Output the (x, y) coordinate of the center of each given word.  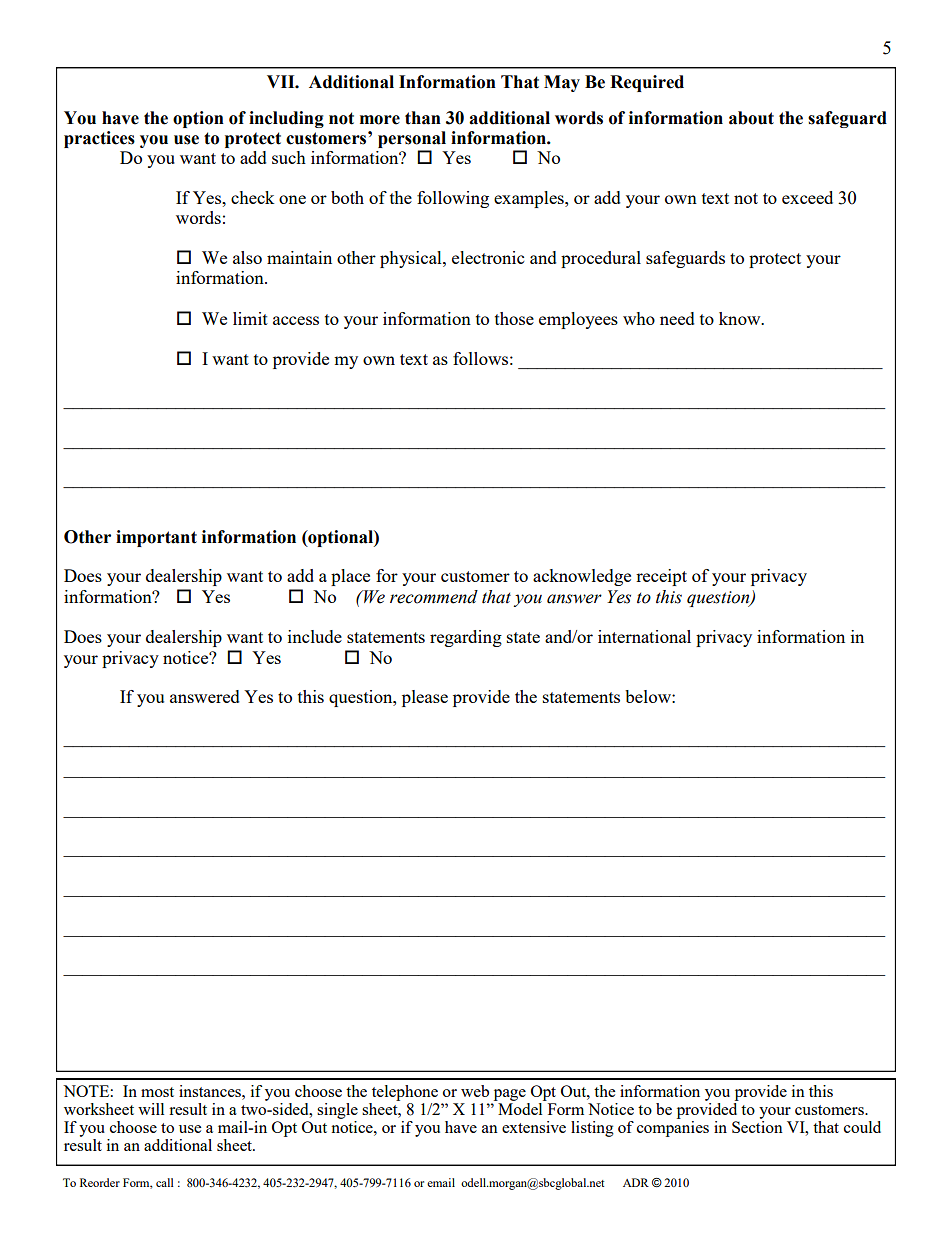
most (157, 1092)
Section (757, 1125)
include (315, 636)
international (644, 636)
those (514, 318)
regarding (466, 638)
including (286, 119)
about (751, 118)
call (165, 1182)
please (425, 698)
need (677, 318)
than (423, 118)
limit (250, 318)
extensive (534, 1127)
